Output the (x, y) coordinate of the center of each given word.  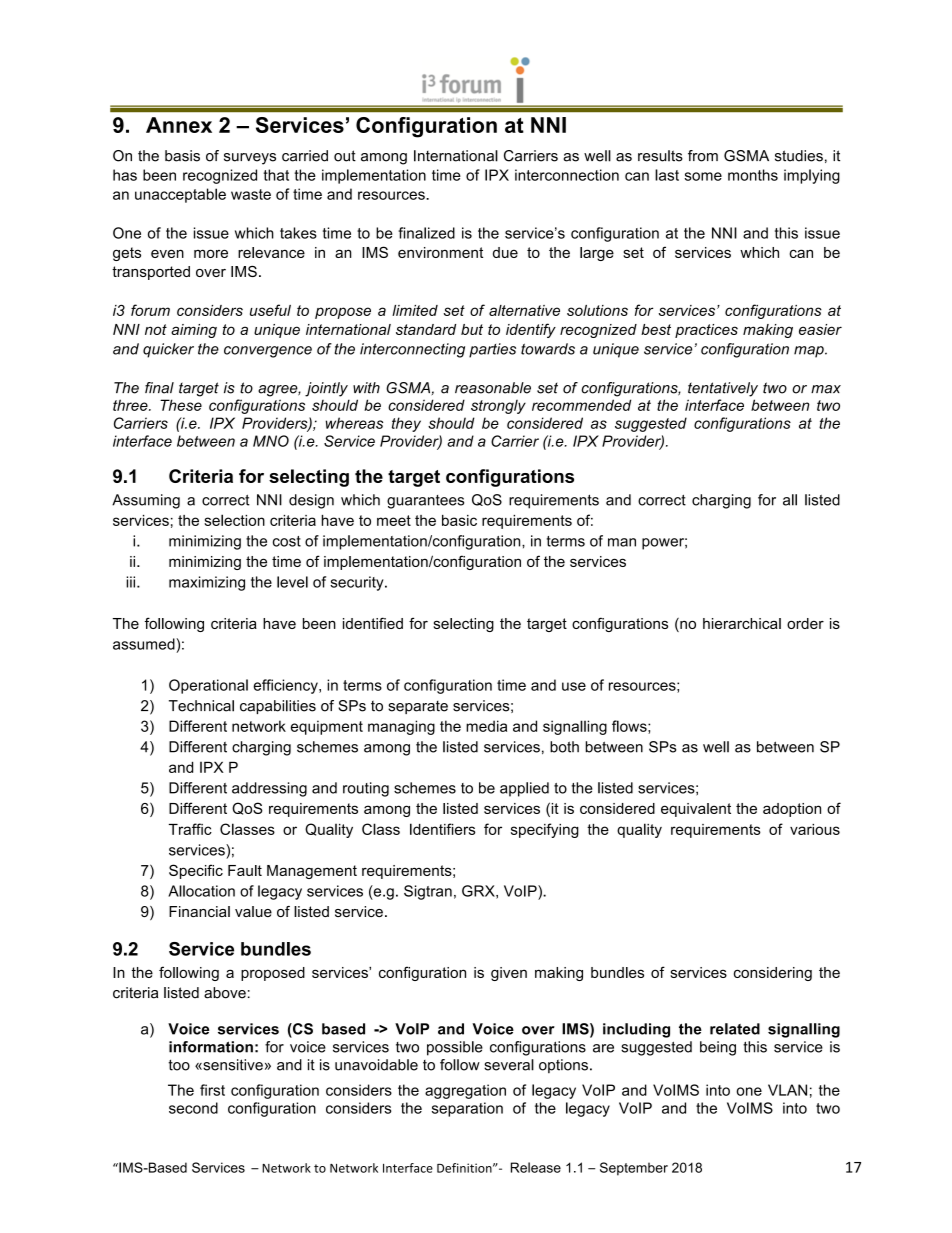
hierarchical (742, 623)
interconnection (567, 175)
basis (182, 156)
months (753, 175)
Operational (208, 686)
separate (418, 707)
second (193, 1108)
